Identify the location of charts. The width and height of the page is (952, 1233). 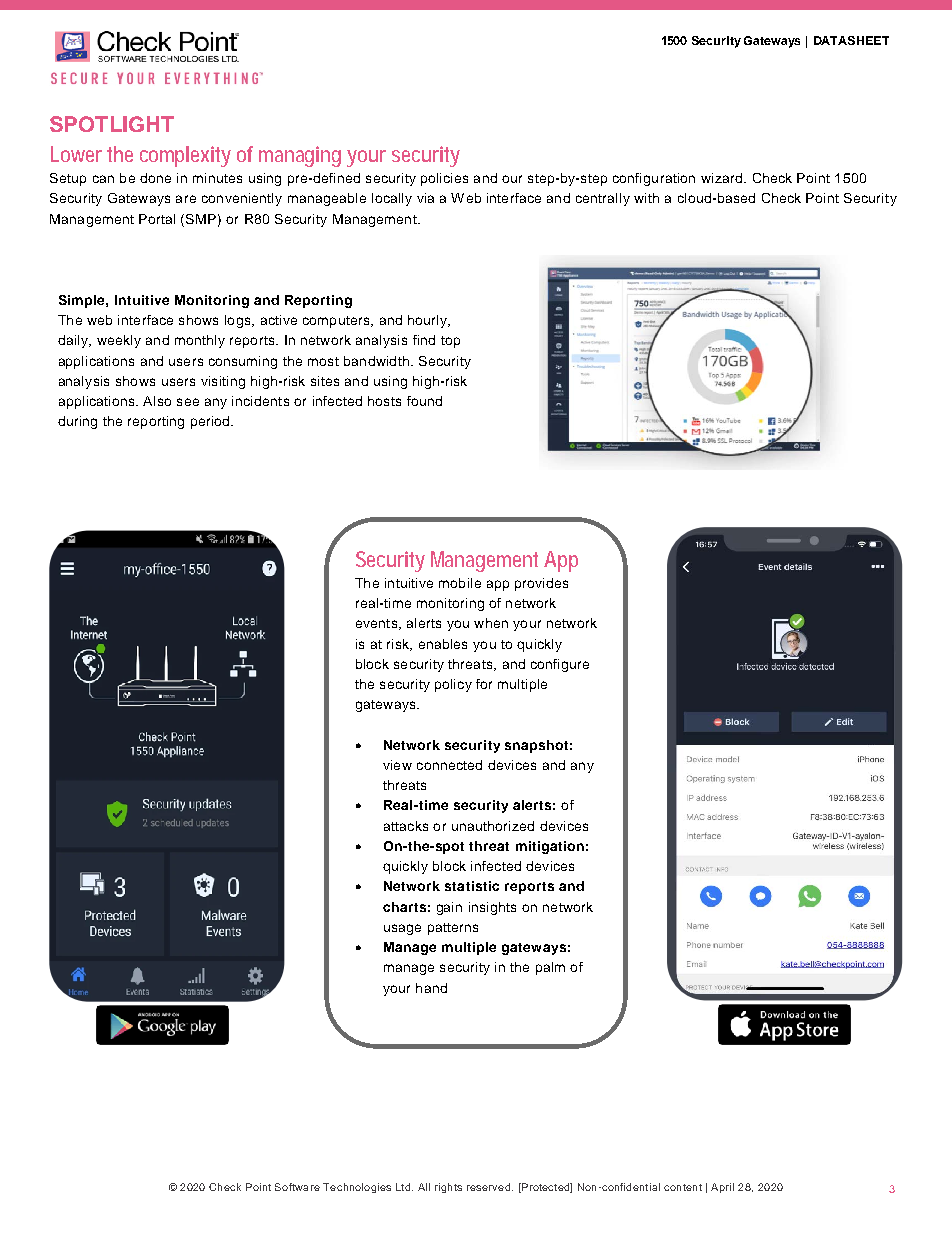
(404, 907).
